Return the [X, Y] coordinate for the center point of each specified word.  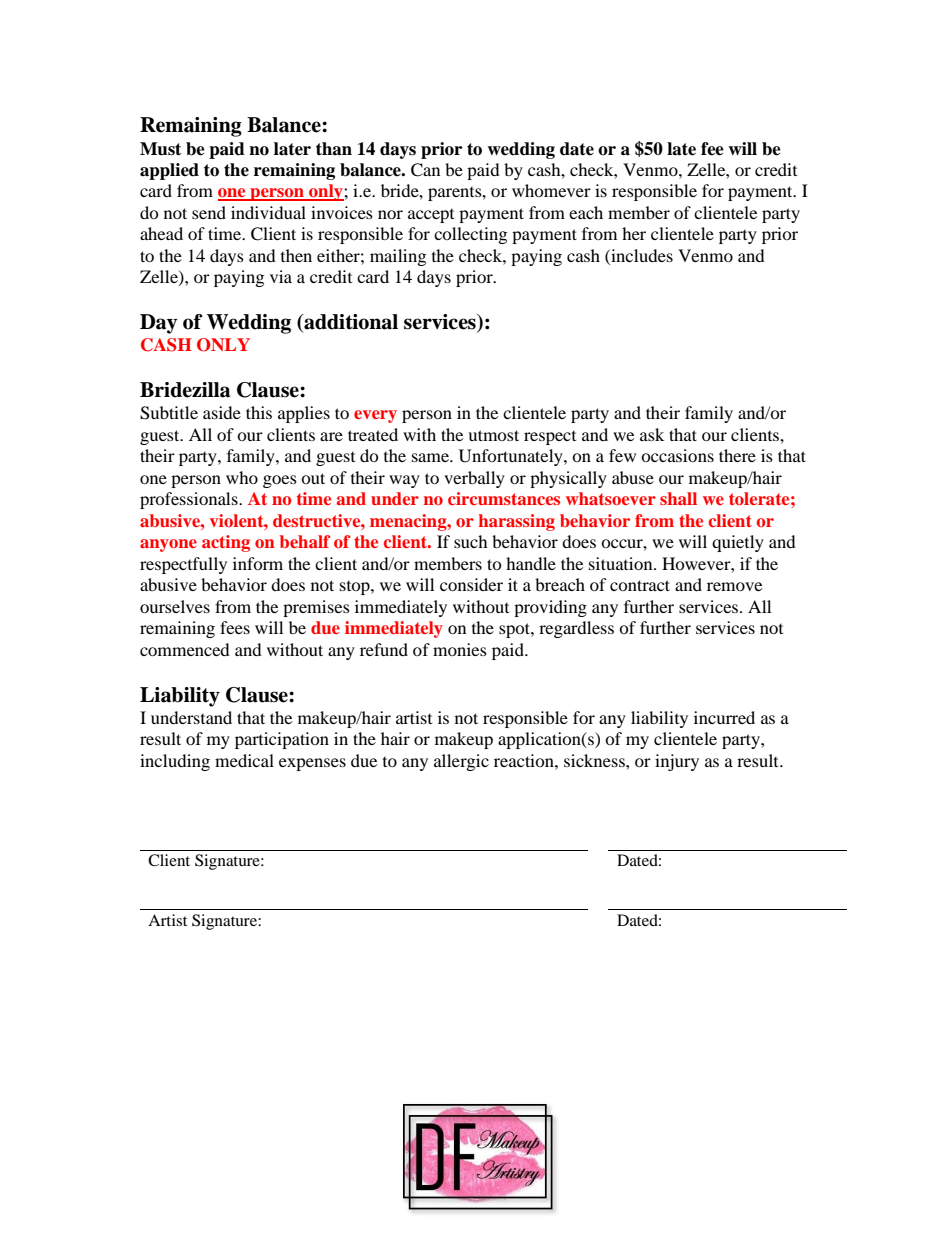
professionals [190, 500]
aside [222, 412]
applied [169, 171]
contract [640, 585]
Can [425, 170]
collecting [470, 235]
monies [460, 649]
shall [678, 498]
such [471, 541]
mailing [398, 257]
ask [652, 434]
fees [235, 627]
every [375, 416]
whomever [551, 190]
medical [244, 760]
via [281, 276]
